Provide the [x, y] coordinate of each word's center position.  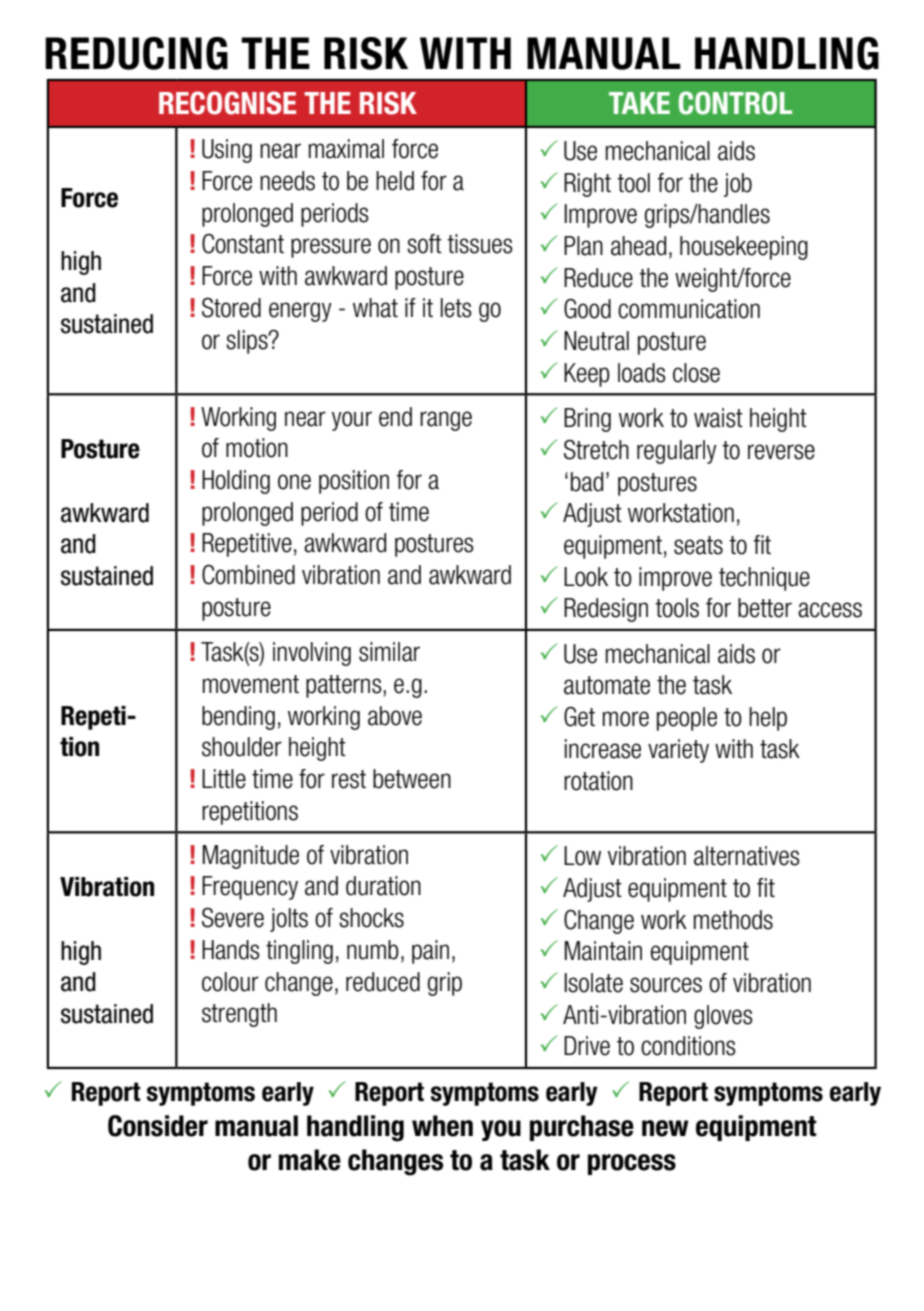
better [765, 608]
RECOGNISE [227, 103]
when [442, 1126]
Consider [158, 1126]
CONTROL [735, 103]
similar [389, 652]
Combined [248, 575]
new [665, 1128]
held [395, 181]
